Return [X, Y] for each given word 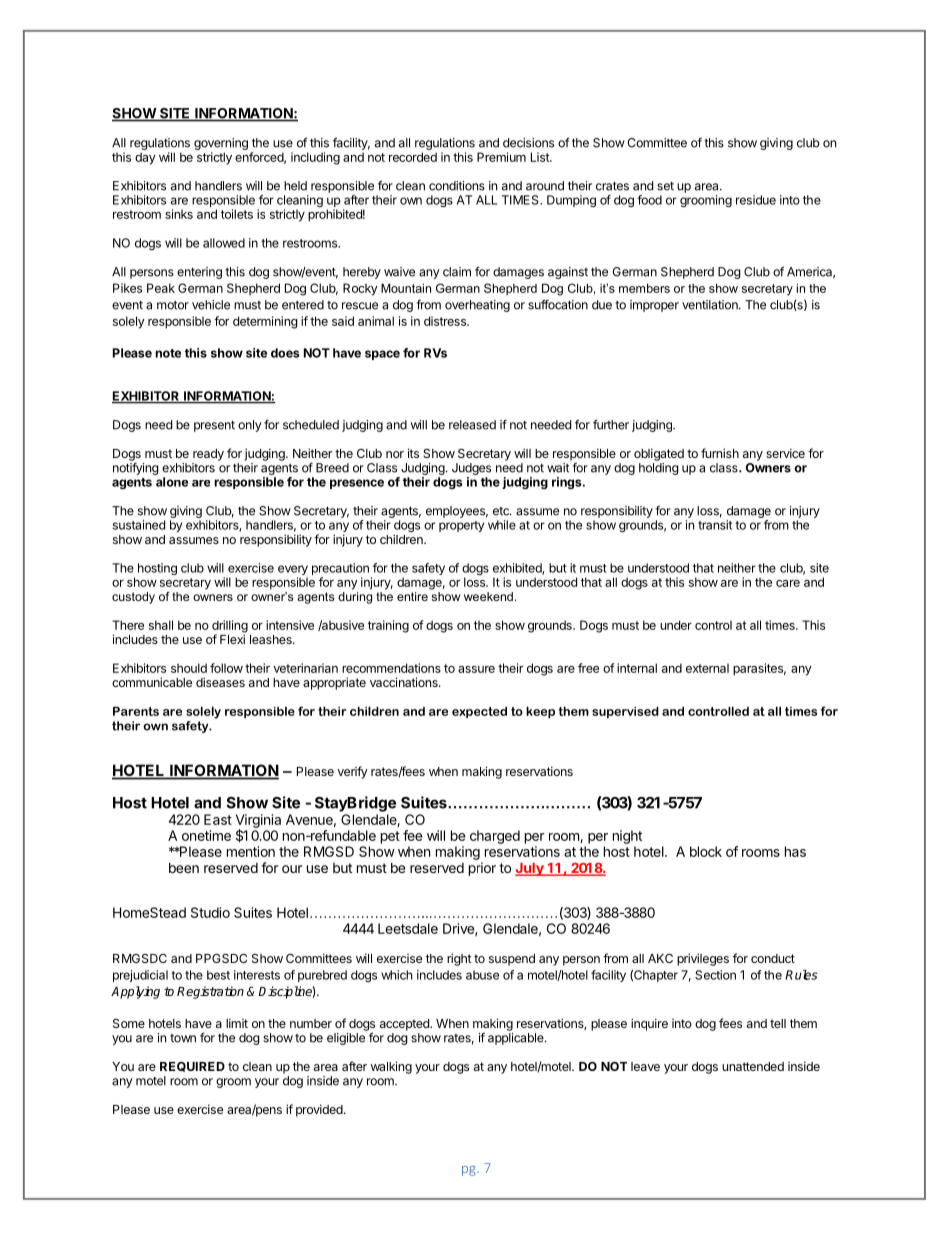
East [218, 819]
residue [756, 200]
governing [221, 144]
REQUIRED [192, 1067]
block [706, 851]
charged [495, 837]
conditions [457, 186]
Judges [471, 469]
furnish [720, 453]
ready [208, 455]
